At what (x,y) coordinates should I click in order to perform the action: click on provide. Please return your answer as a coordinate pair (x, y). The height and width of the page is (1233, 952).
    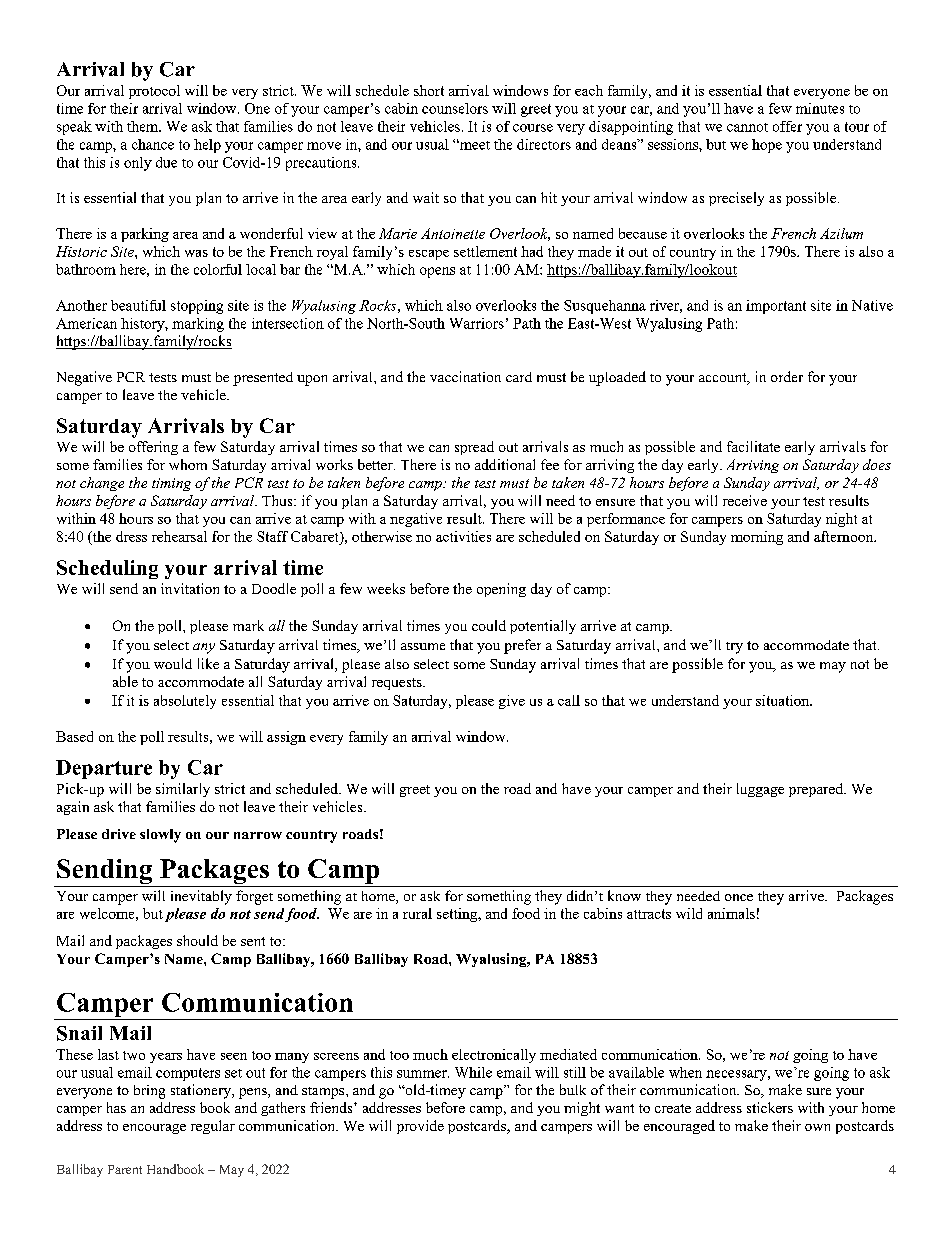
    Looking at the image, I should click on (420, 1127).
